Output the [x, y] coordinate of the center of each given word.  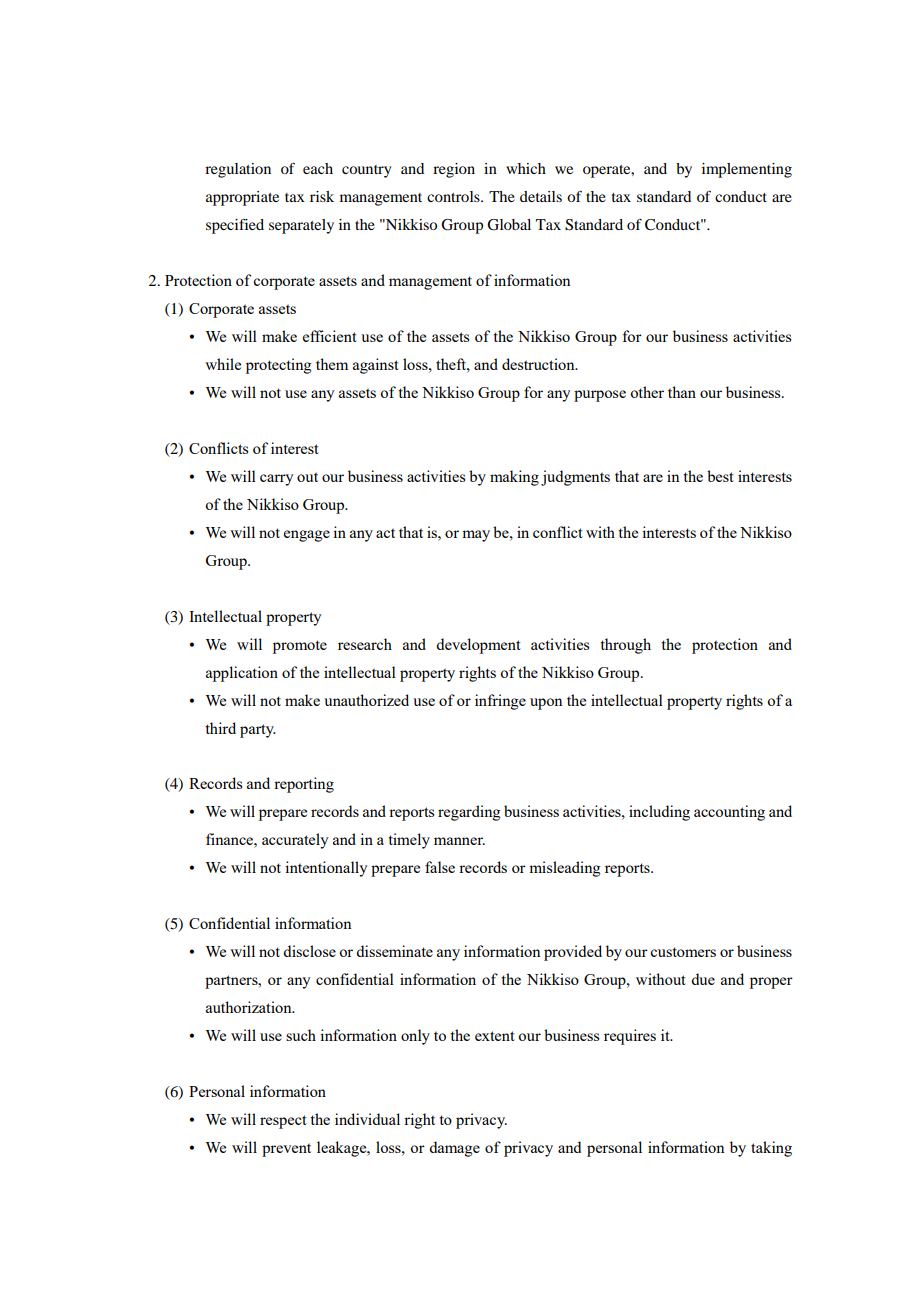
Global [509, 225]
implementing [747, 170]
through [625, 646]
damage [454, 1149]
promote [300, 647]
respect [283, 1122]
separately [301, 226]
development [478, 646]
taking [771, 1149]
